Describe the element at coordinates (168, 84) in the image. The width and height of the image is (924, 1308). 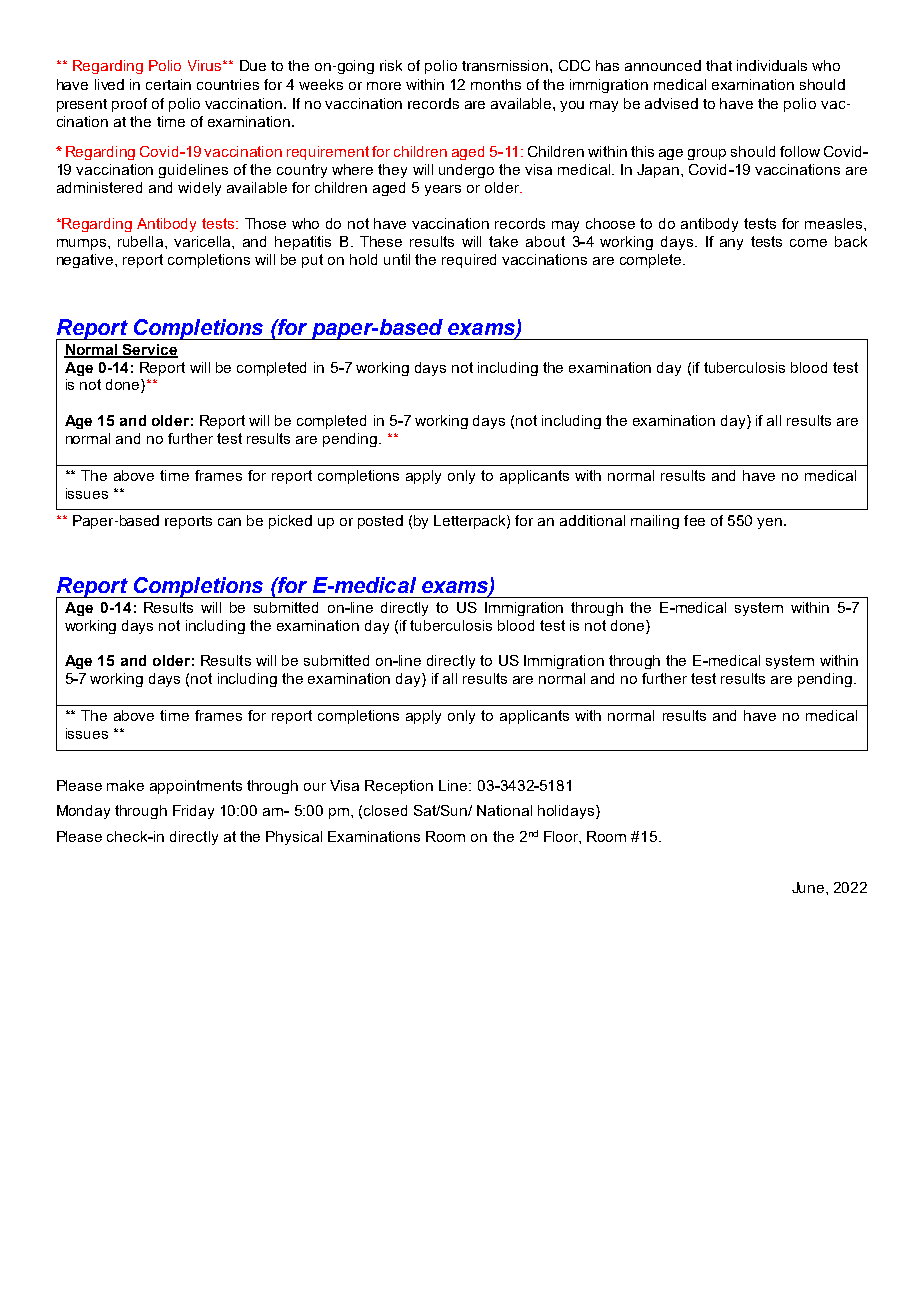
I see `certain` at that location.
